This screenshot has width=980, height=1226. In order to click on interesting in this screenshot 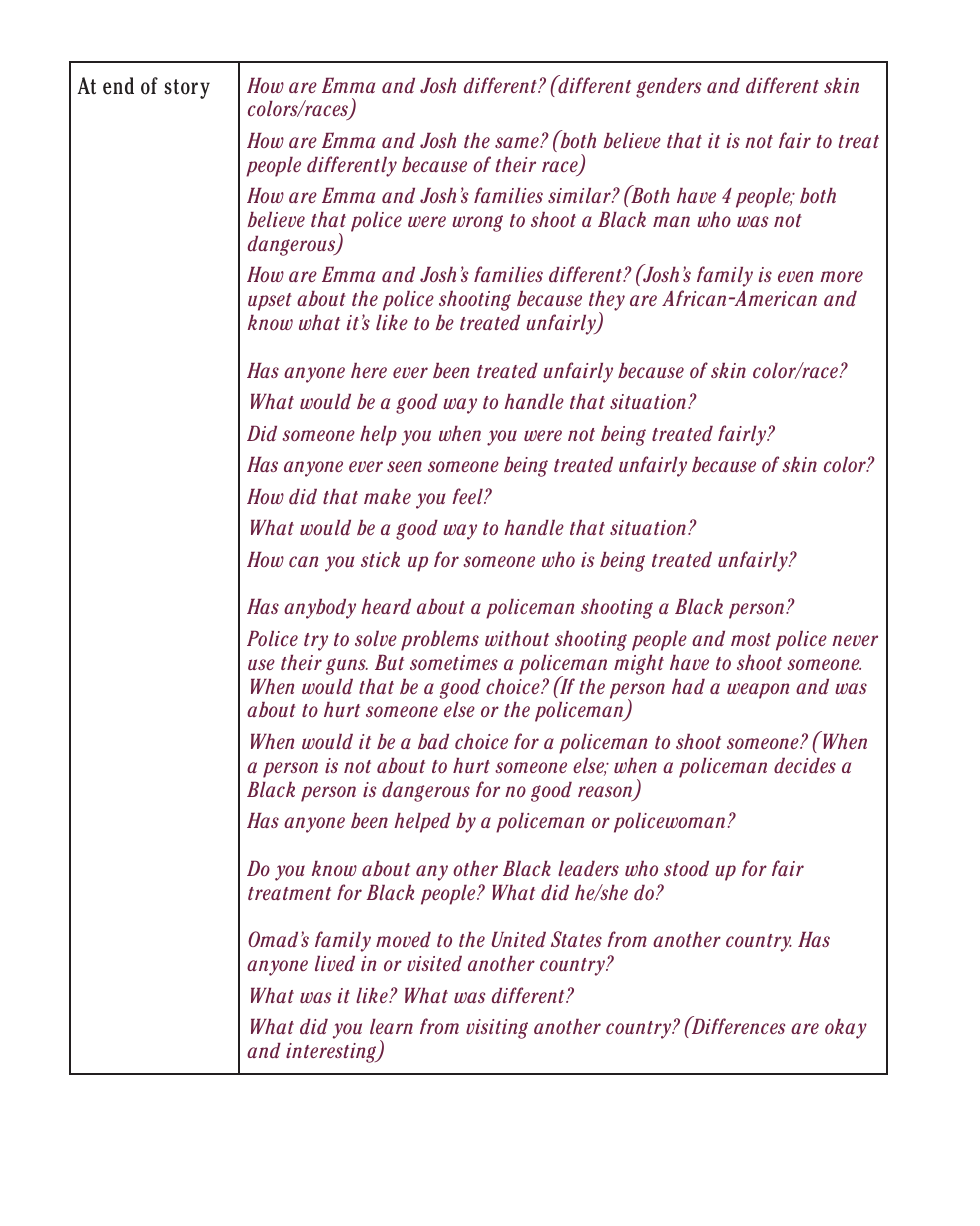, I will do `click(332, 1053)`.
